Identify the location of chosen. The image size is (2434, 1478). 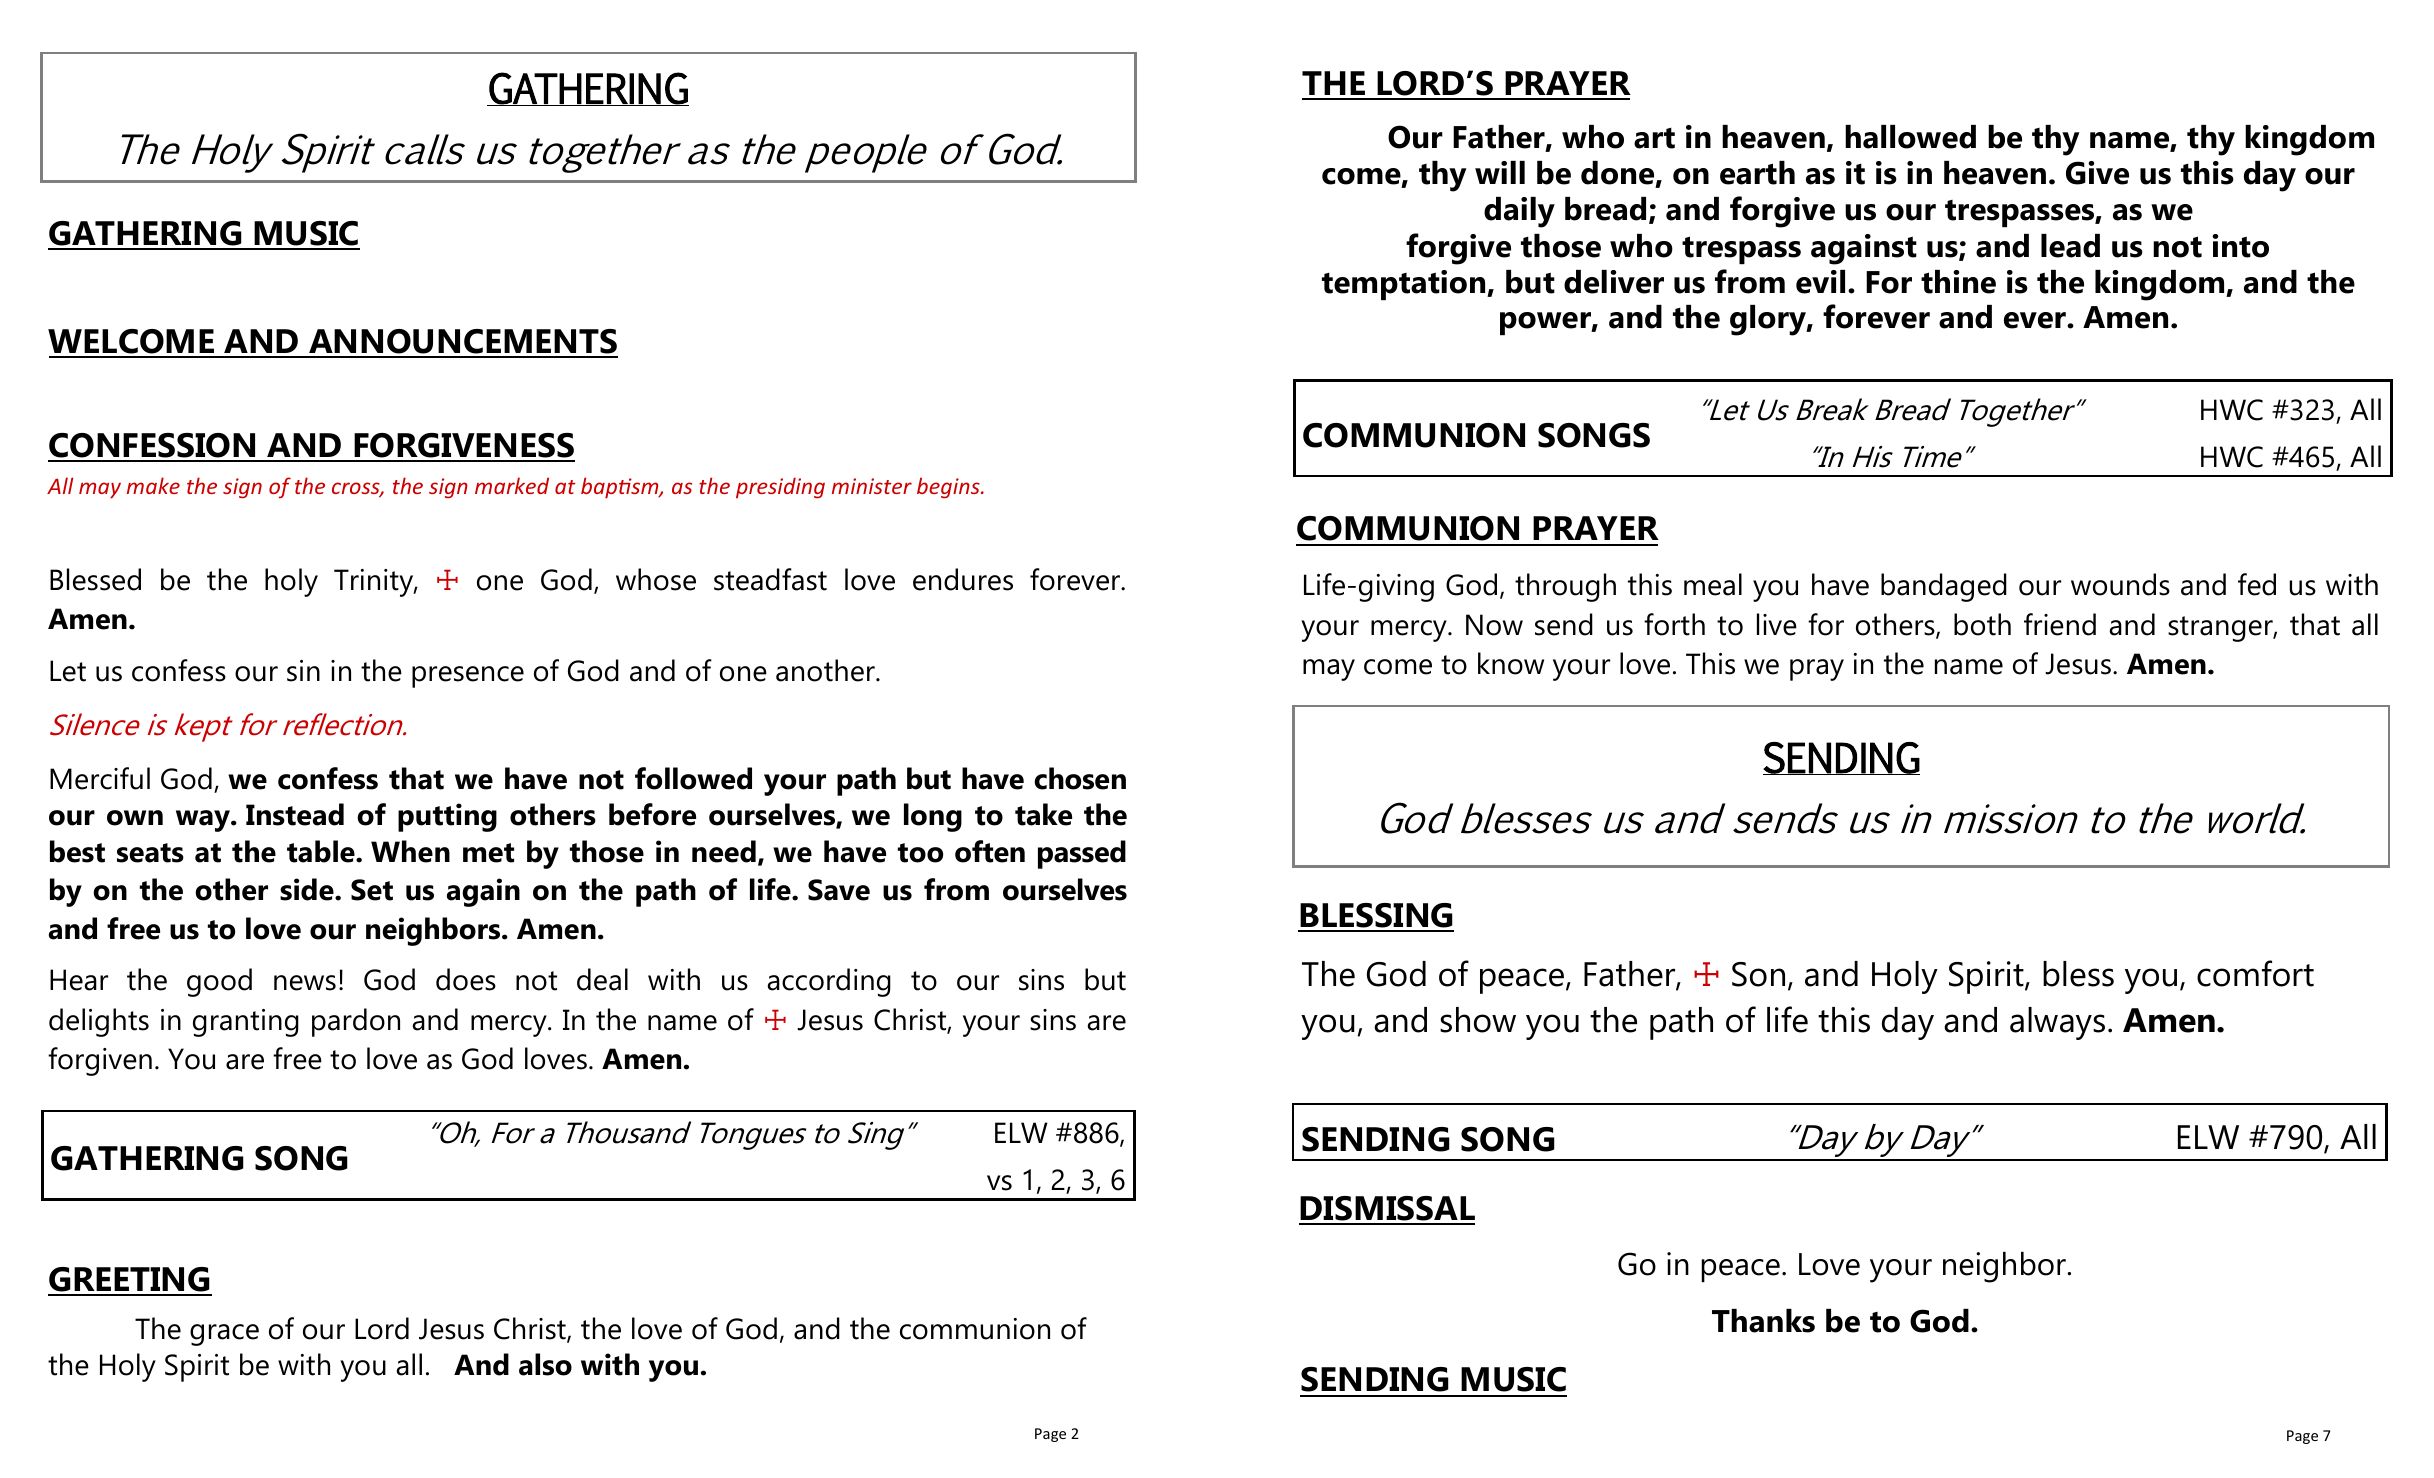
(1080, 778).
